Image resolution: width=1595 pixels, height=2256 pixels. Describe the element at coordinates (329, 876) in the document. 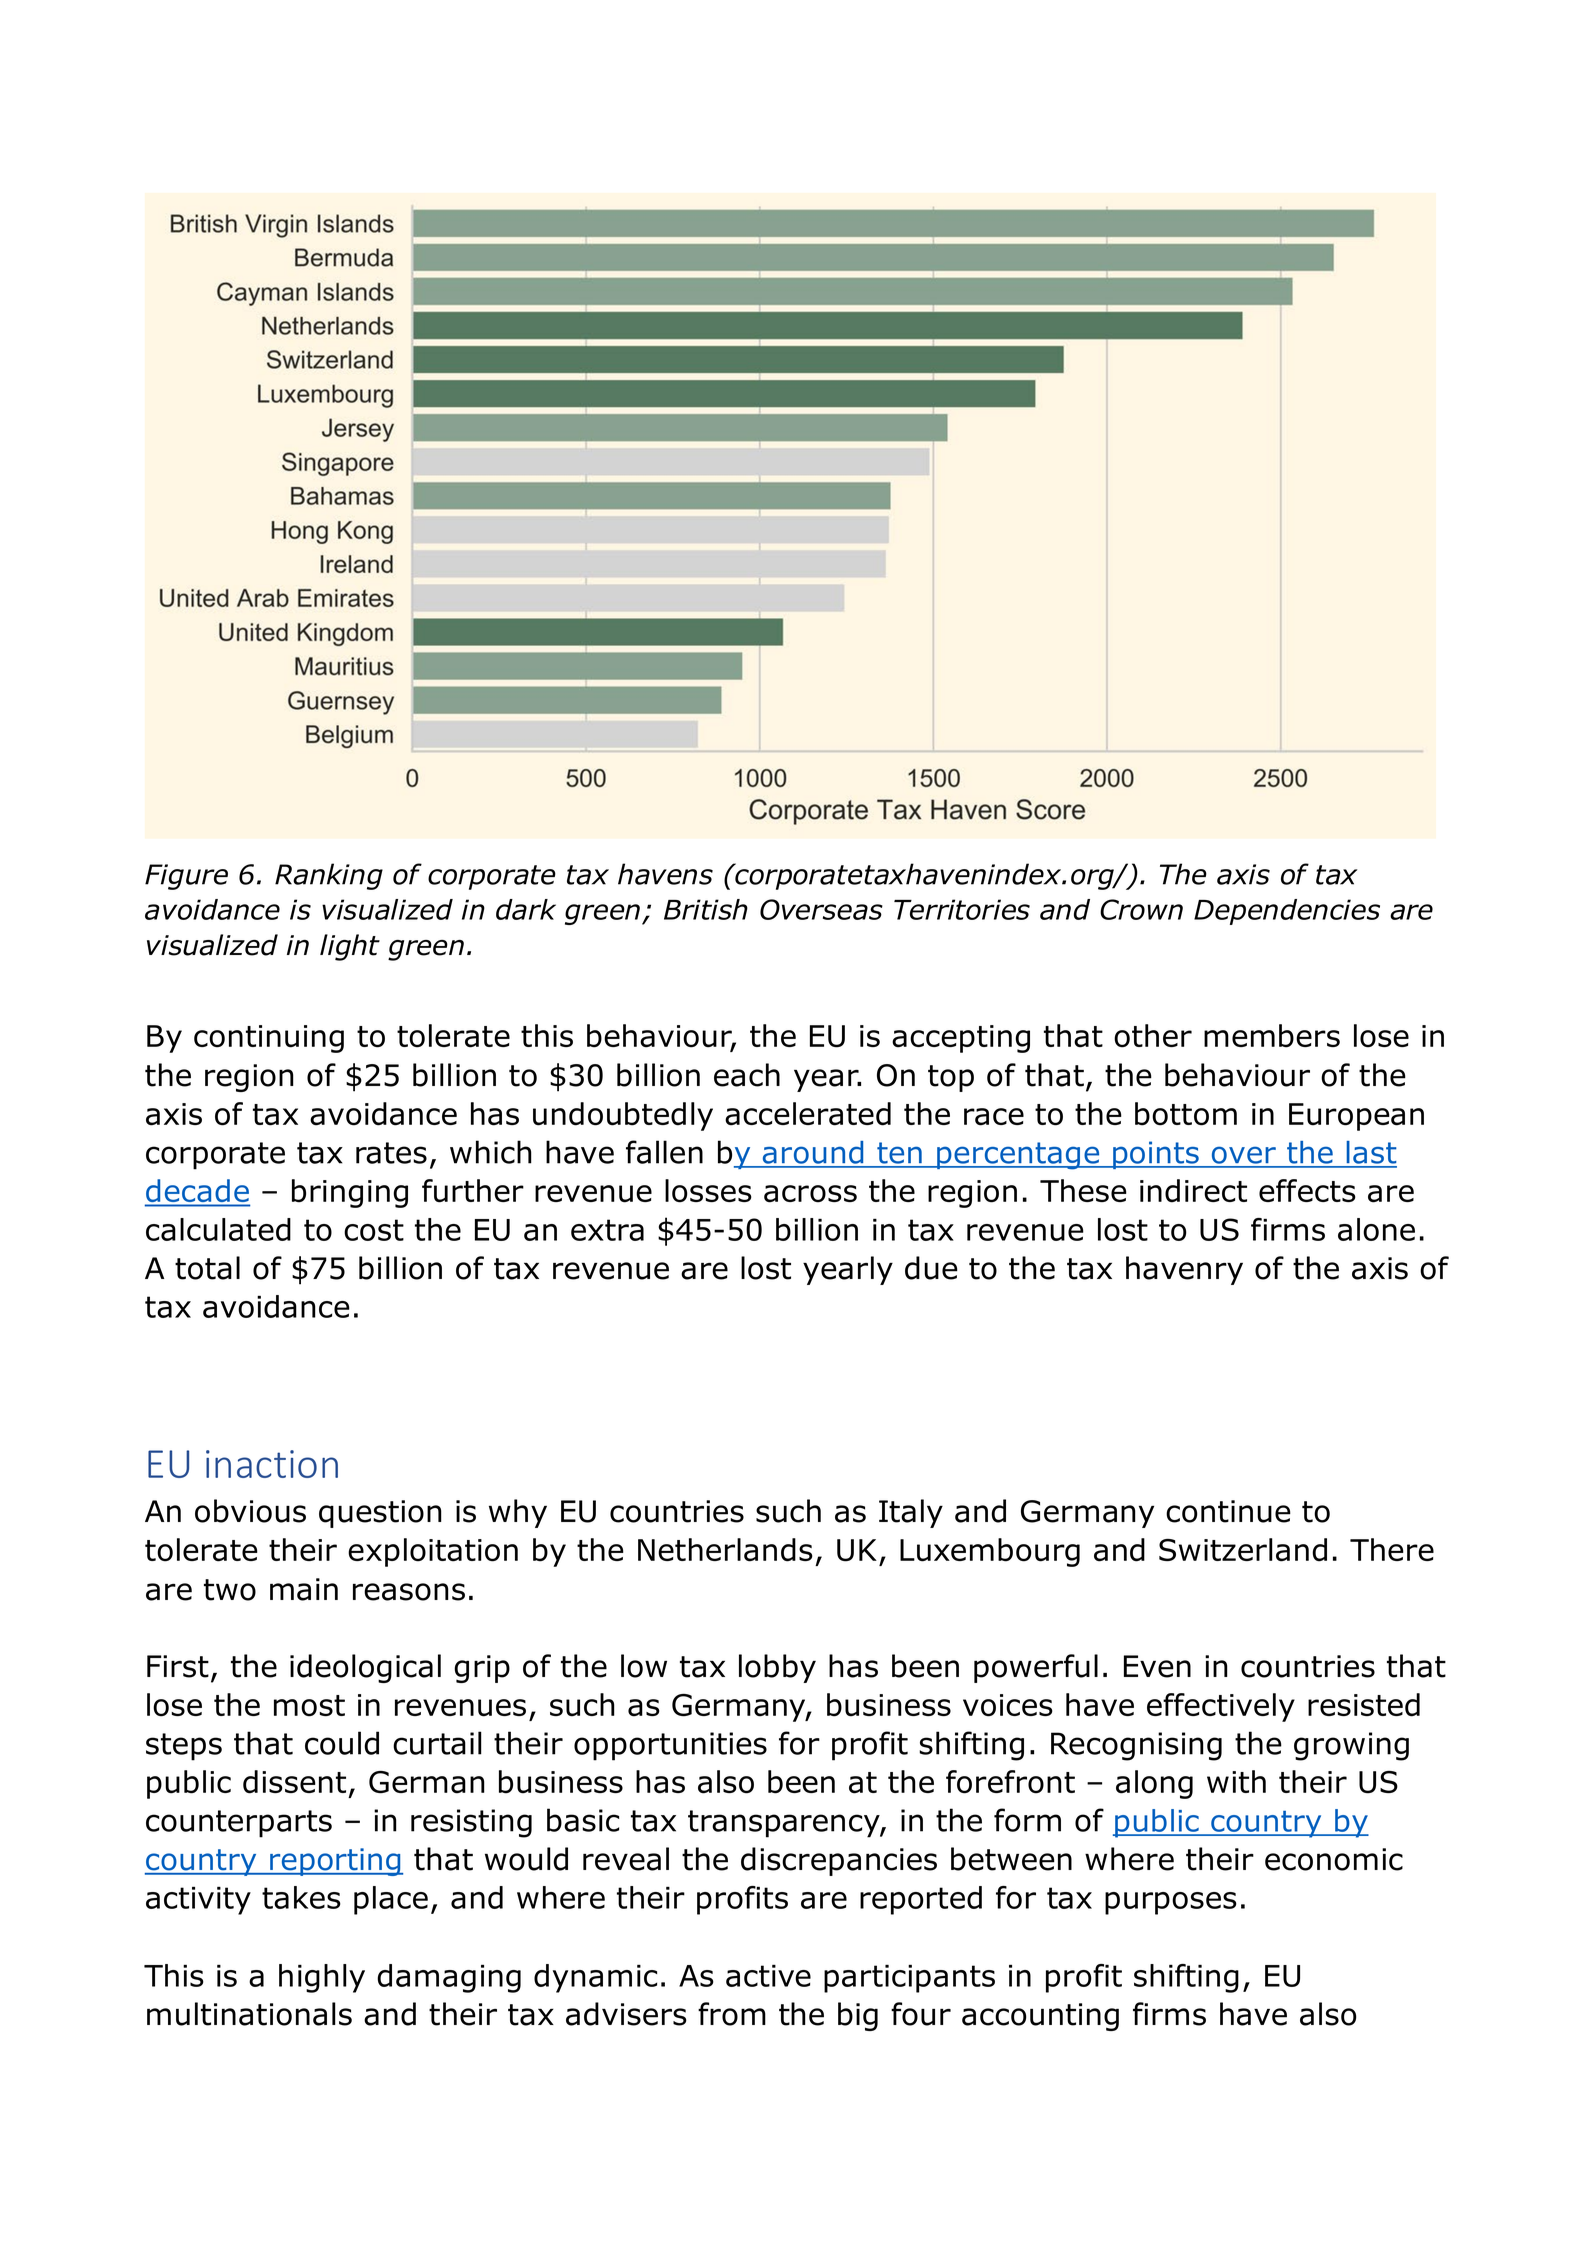

I see `Ranking` at that location.
